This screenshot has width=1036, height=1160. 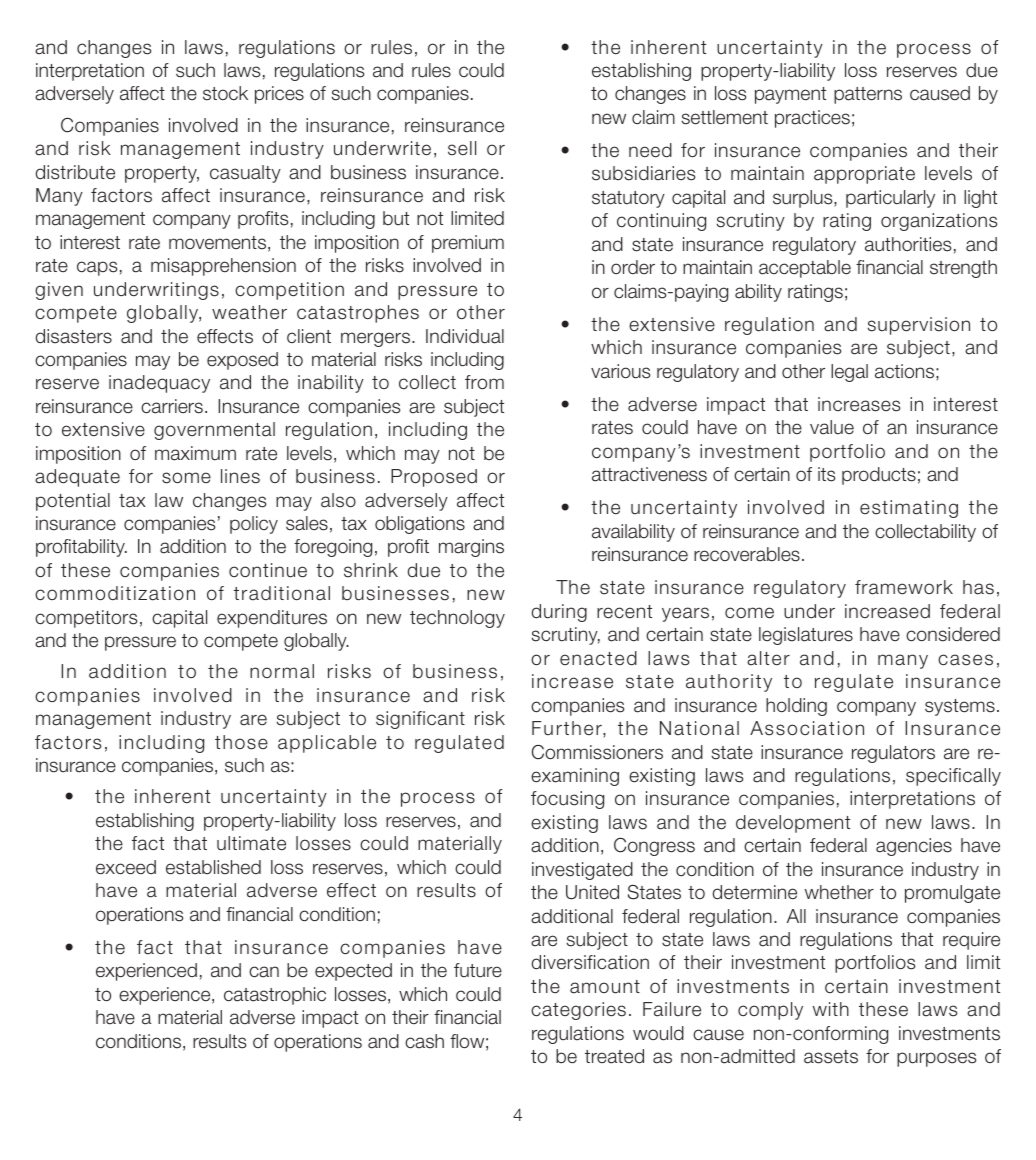 What do you see at coordinates (904, 587) in the screenshot?
I see `framework` at bounding box center [904, 587].
